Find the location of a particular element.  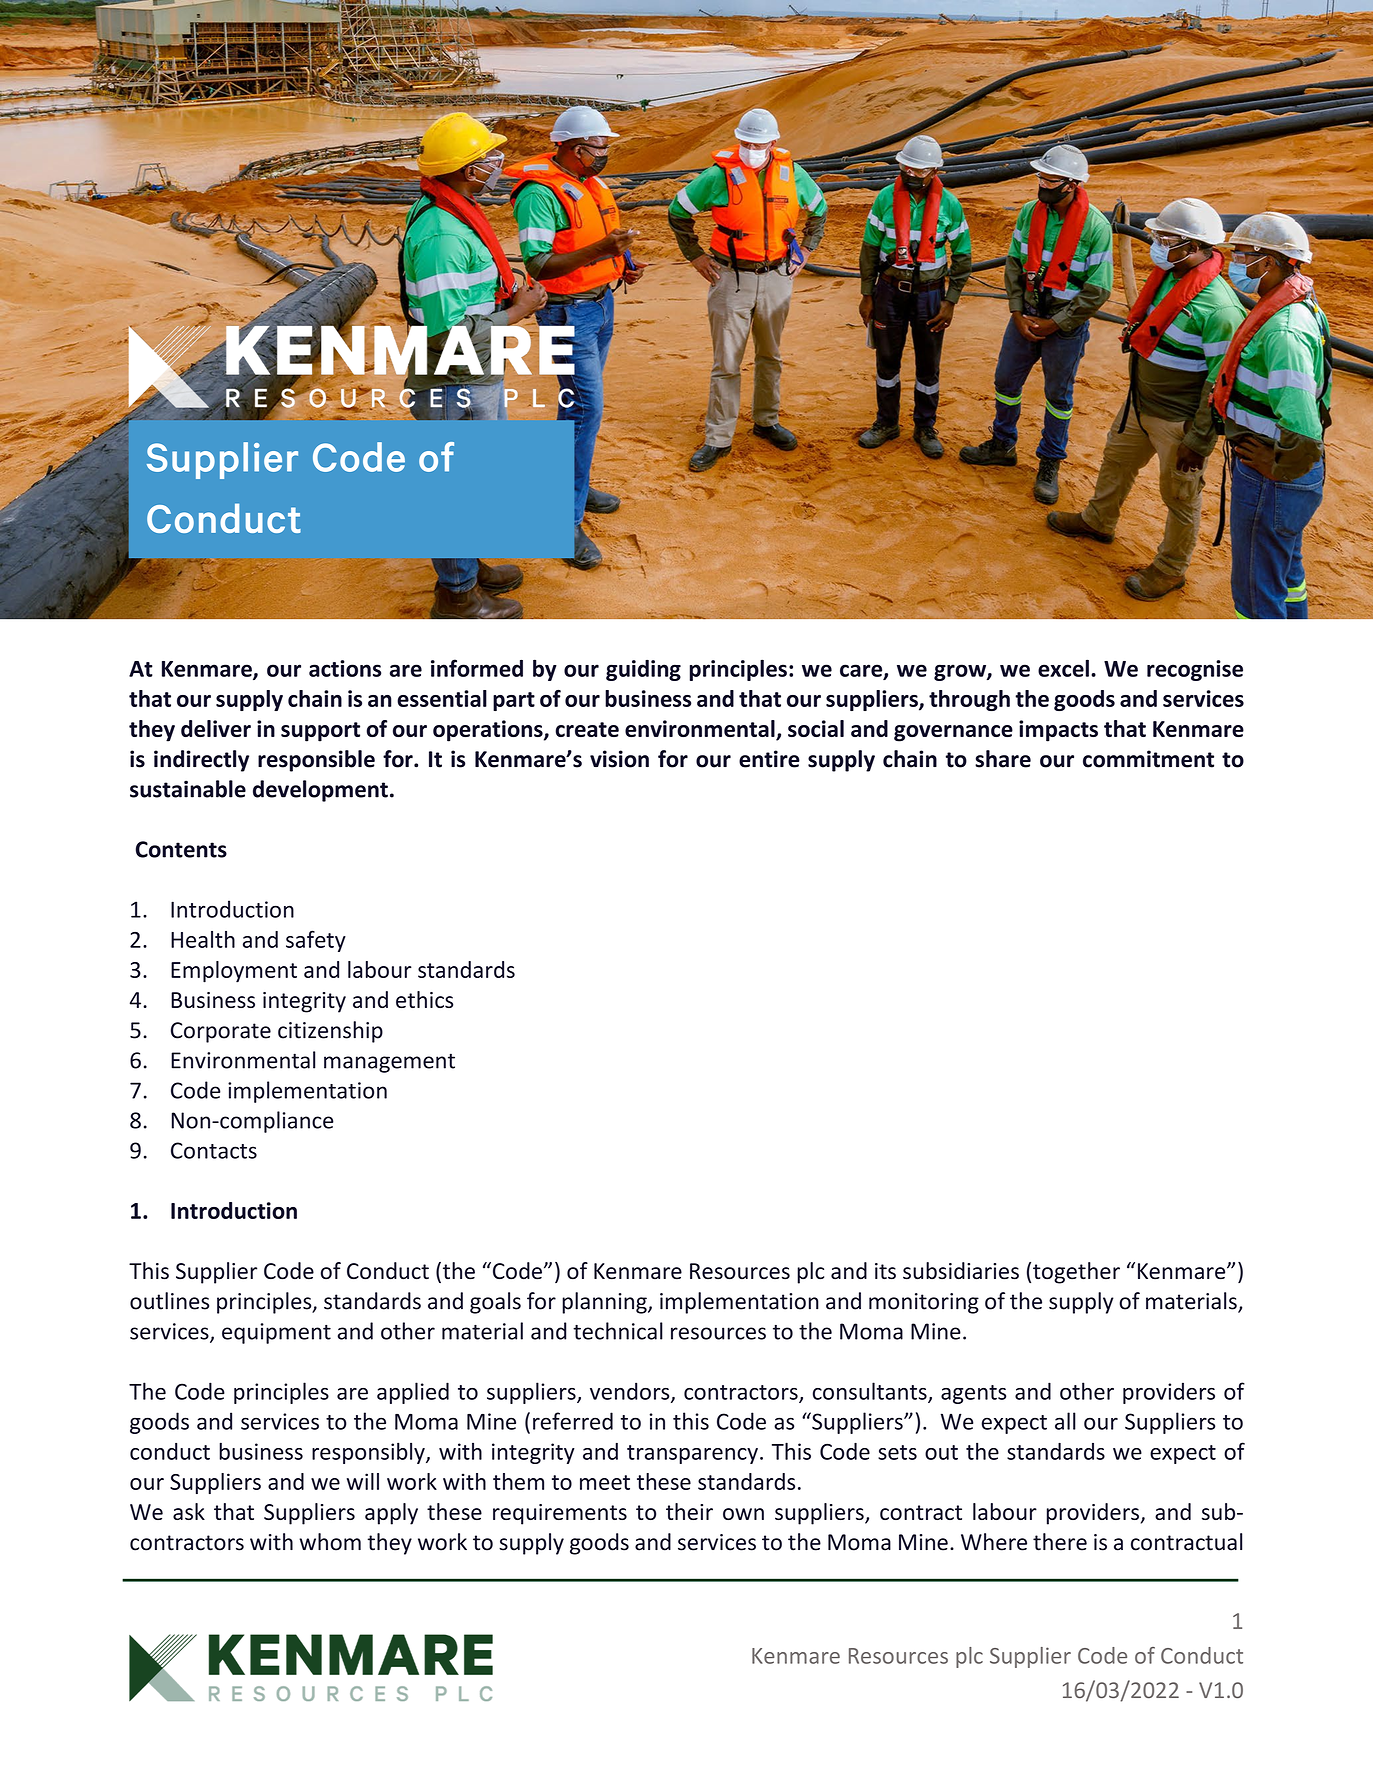

together is located at coordinates (1076, 1273).
